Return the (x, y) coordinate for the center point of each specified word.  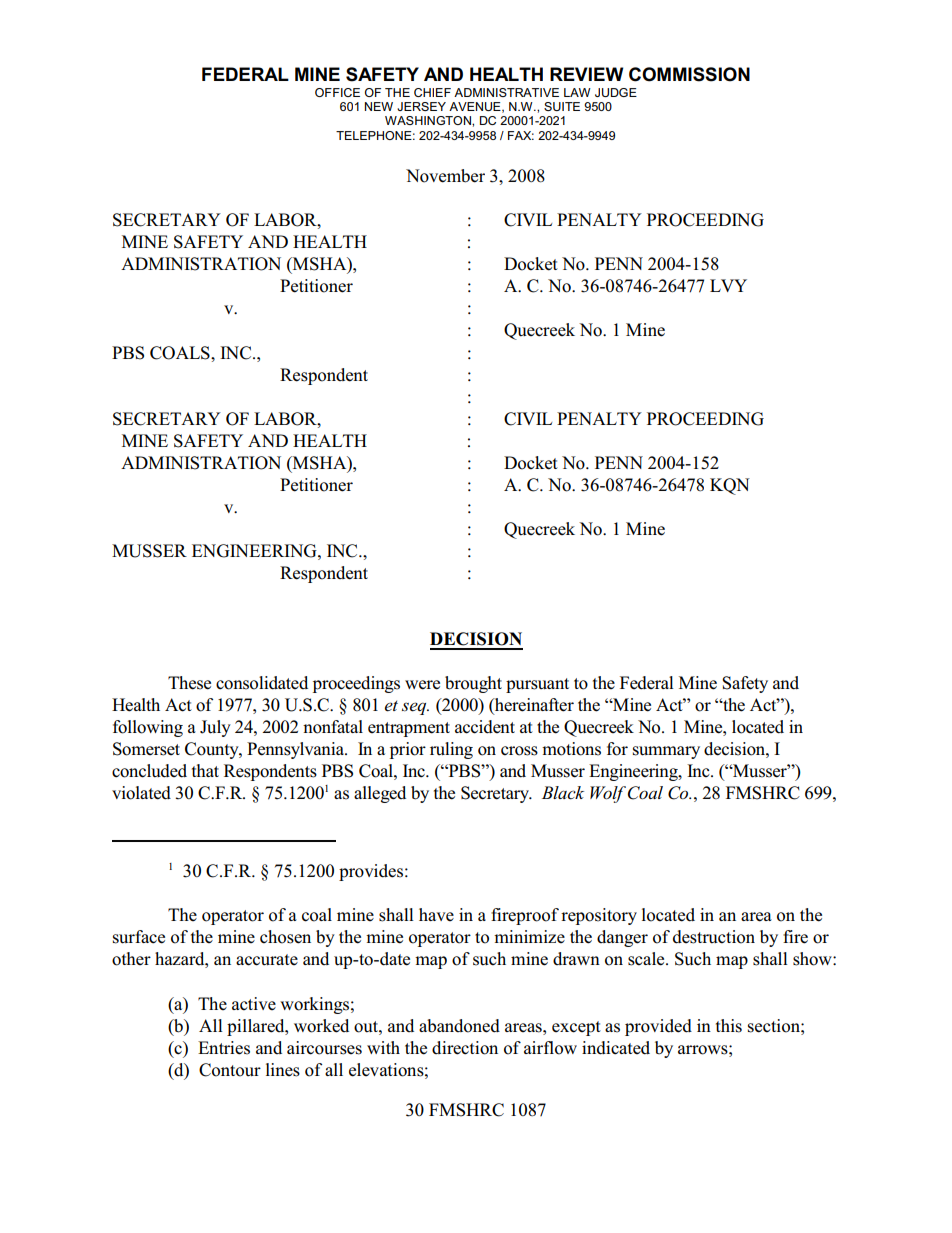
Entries (224, 1048)
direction (465, 1048)
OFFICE (337, 92)
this (729, 1026)
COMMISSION (689, 74)
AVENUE (476, 107)
